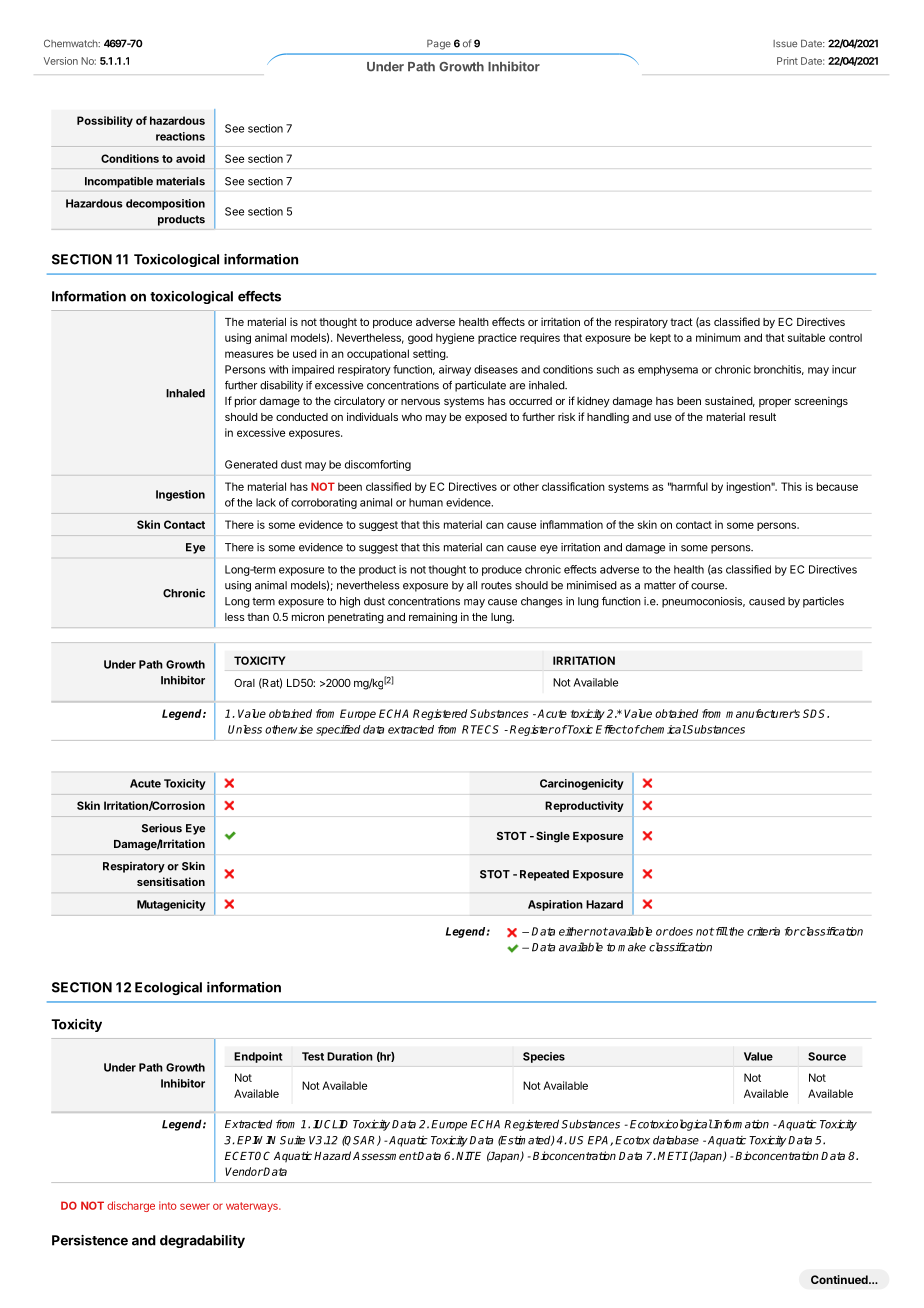 Image resolution: width=924 pixels, height=1308 pixels. What do you see at coordinates (468, 1155) in the page?
I see `NITE` at bounding box center [468, 1155].
